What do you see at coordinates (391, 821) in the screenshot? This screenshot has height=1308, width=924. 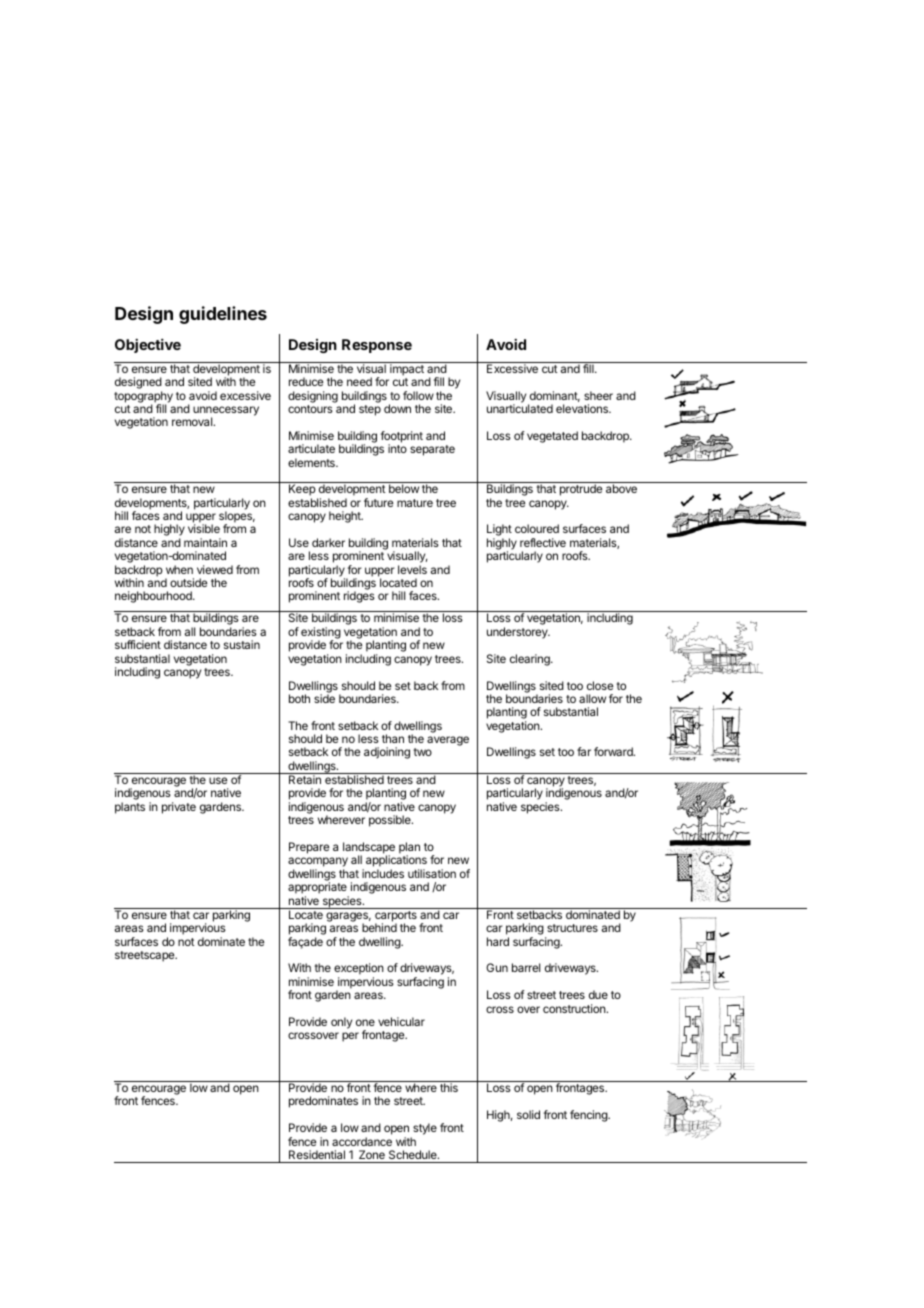 I see `possible` at bounding box center [391, 821].
